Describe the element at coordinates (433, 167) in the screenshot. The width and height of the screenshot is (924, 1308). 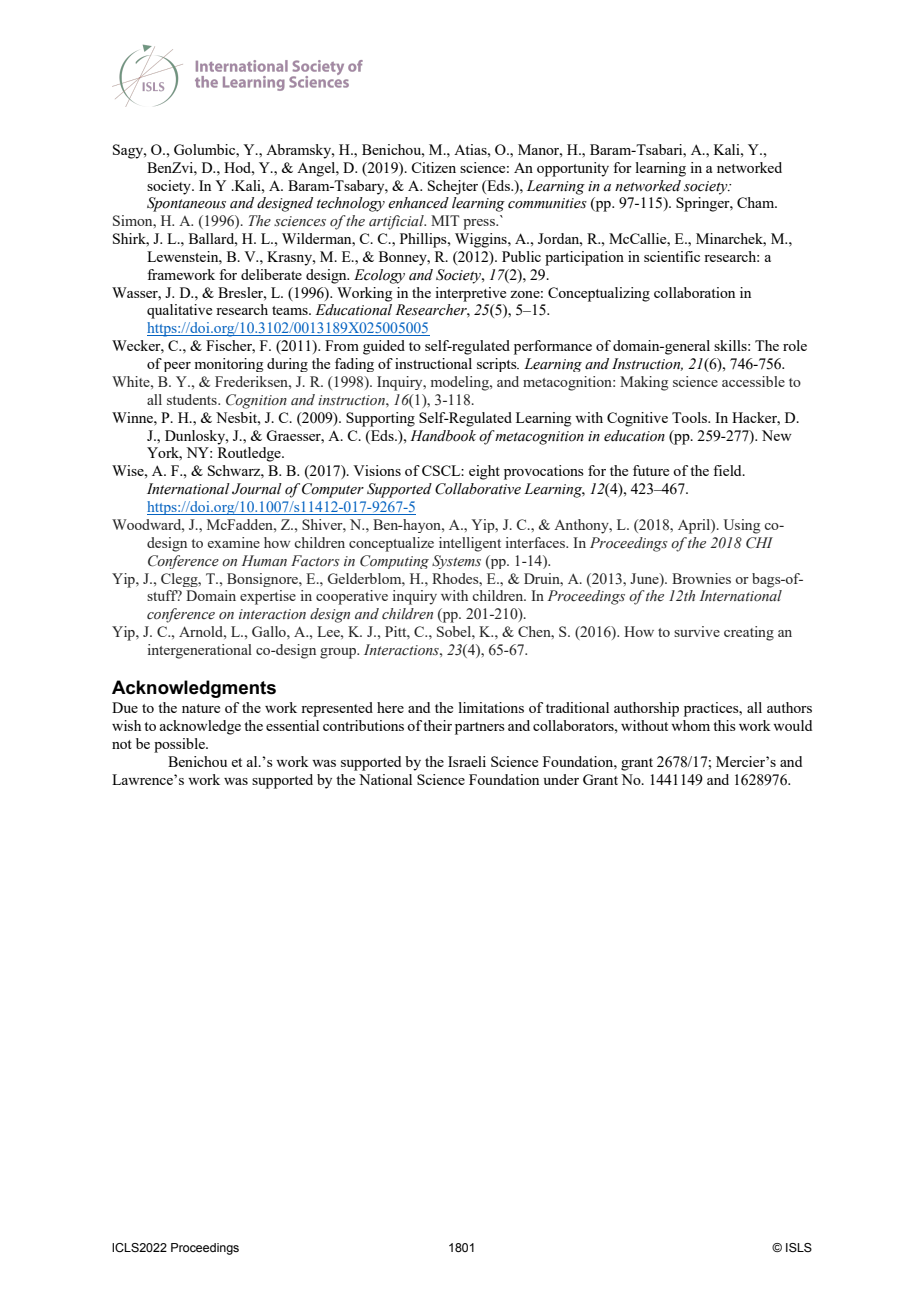
I see `Citizen` at that location.
